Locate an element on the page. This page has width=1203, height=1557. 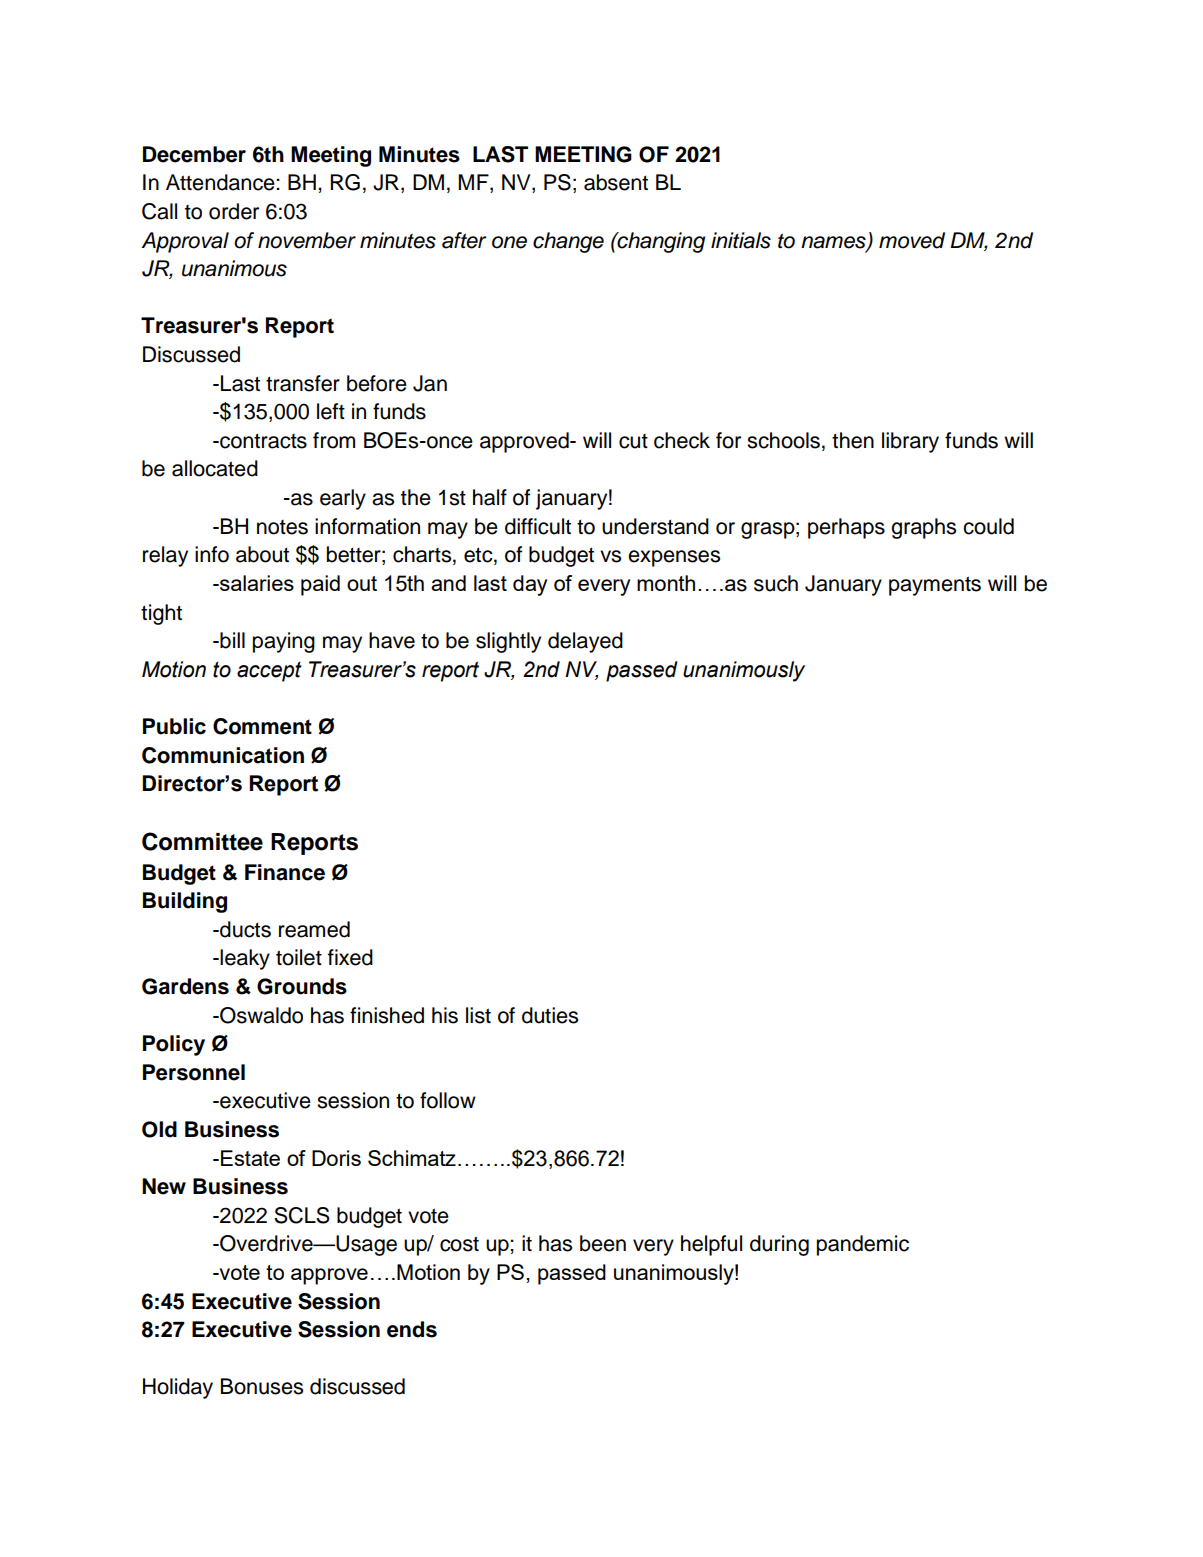
leaky is located at coordinates (245, 959).
